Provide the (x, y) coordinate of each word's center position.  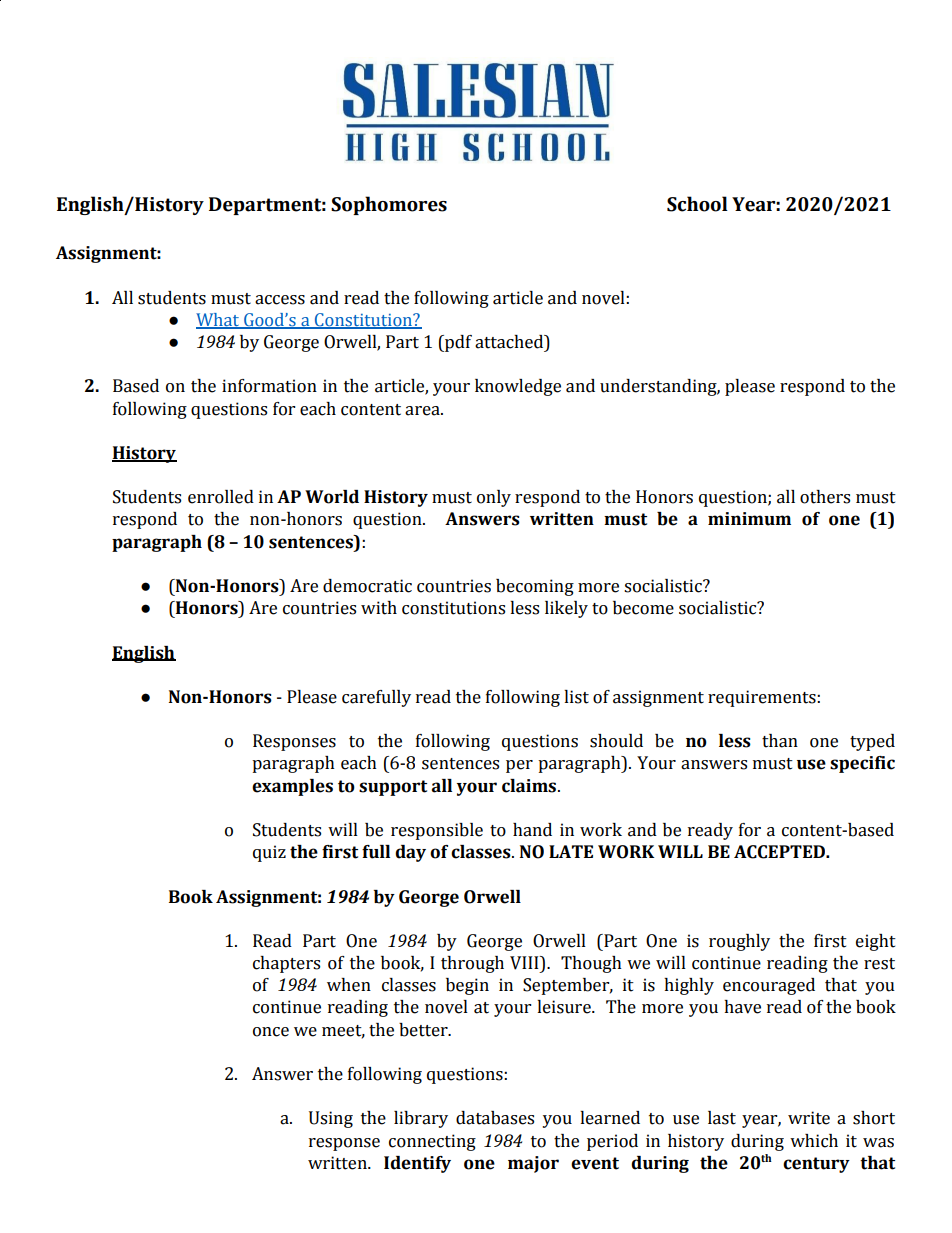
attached (510, 343)
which (814, 1141)
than (780, 741)
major (533, 1164)
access (280, 300)
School (697, 204)
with (379, 608)
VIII (525, 963)
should (616, 741)
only (494, 498)
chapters (286, 964)
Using (331, 1119)
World (332, 497)
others (825, 497)
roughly (739, 942)
